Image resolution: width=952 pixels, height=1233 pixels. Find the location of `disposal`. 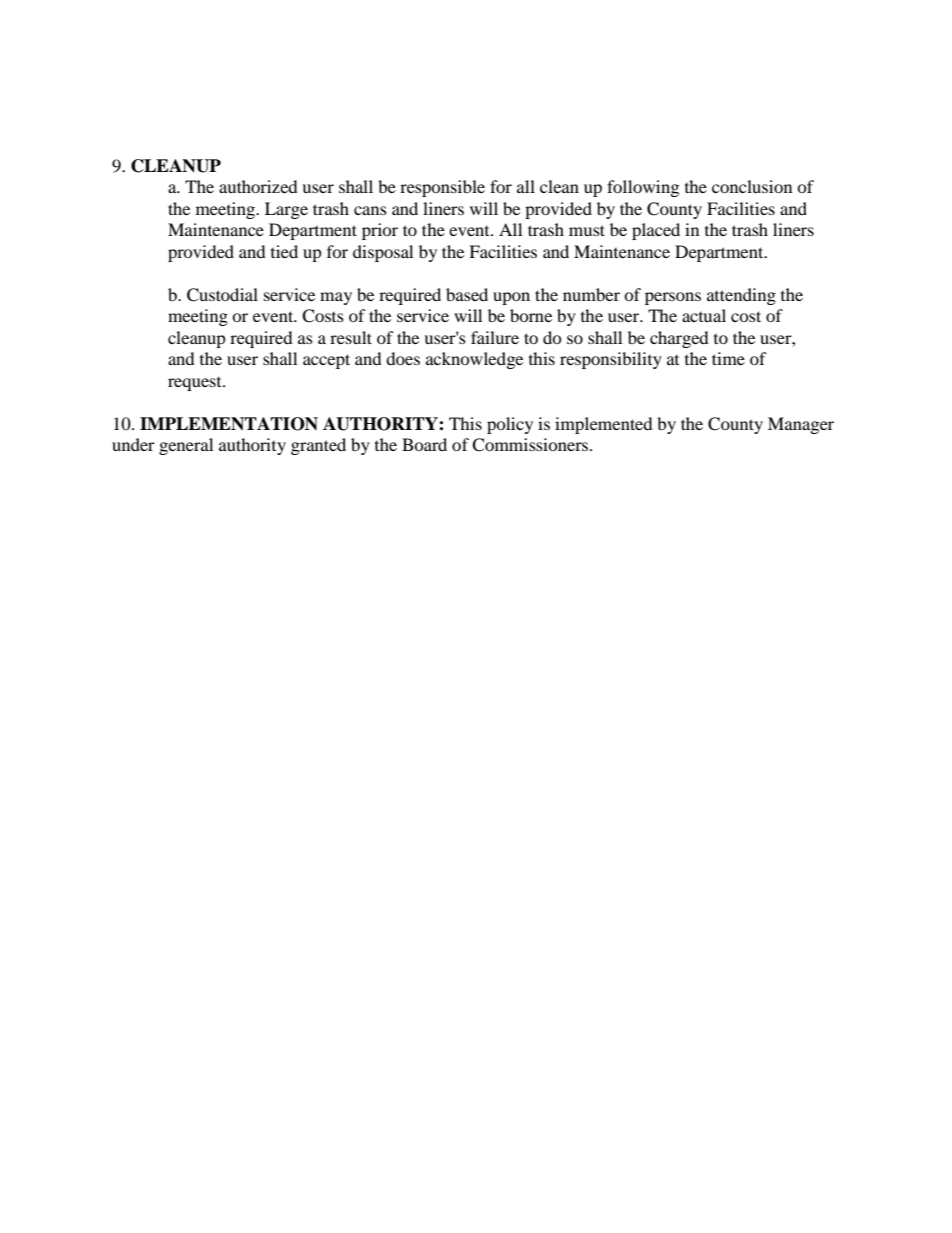

disposal is located at coordinates (383, 253).
